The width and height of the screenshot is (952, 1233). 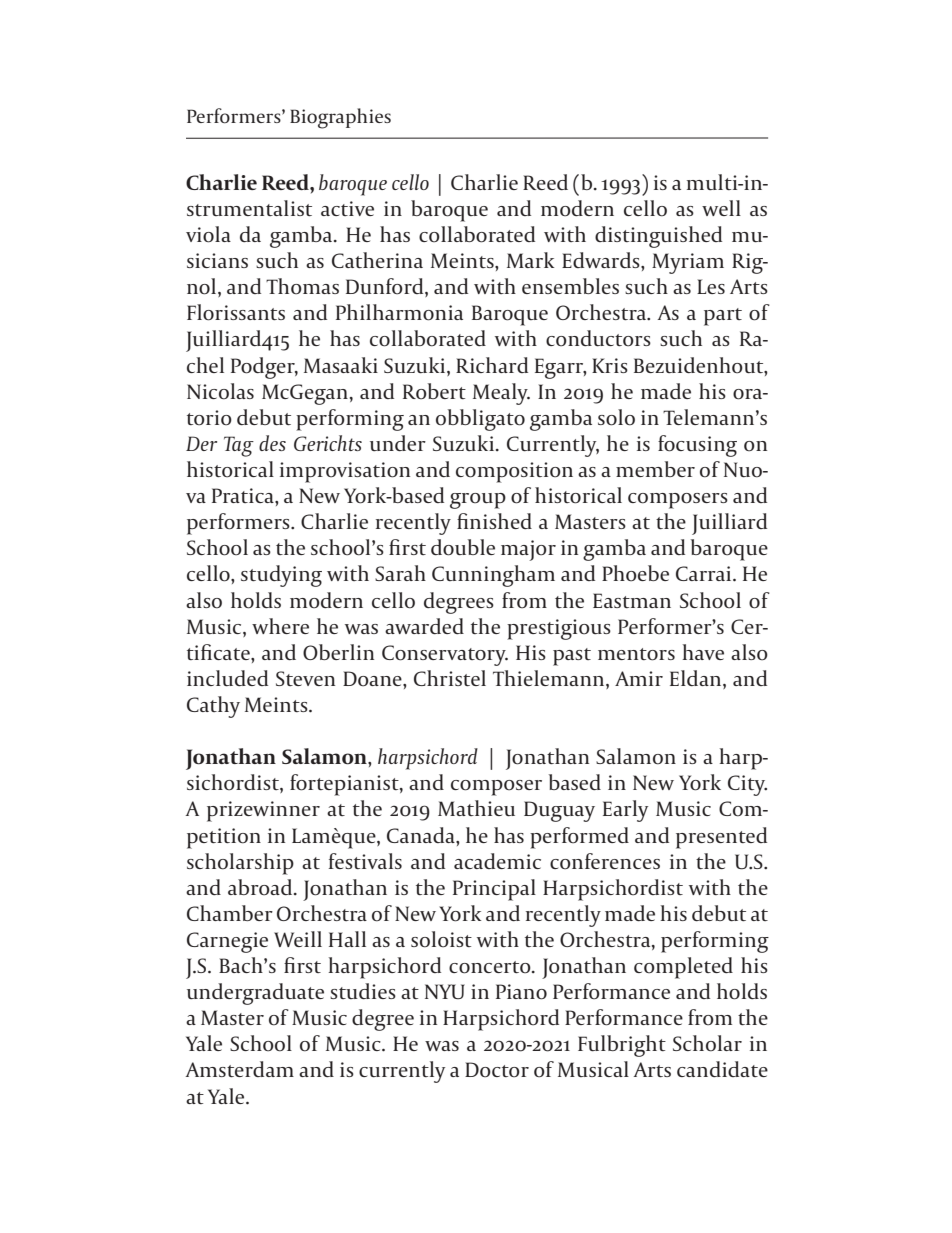 What do you see at coordinates (722, 1069) in the screenshot?
I see `candidate` at bounding box center [722, 1069].
